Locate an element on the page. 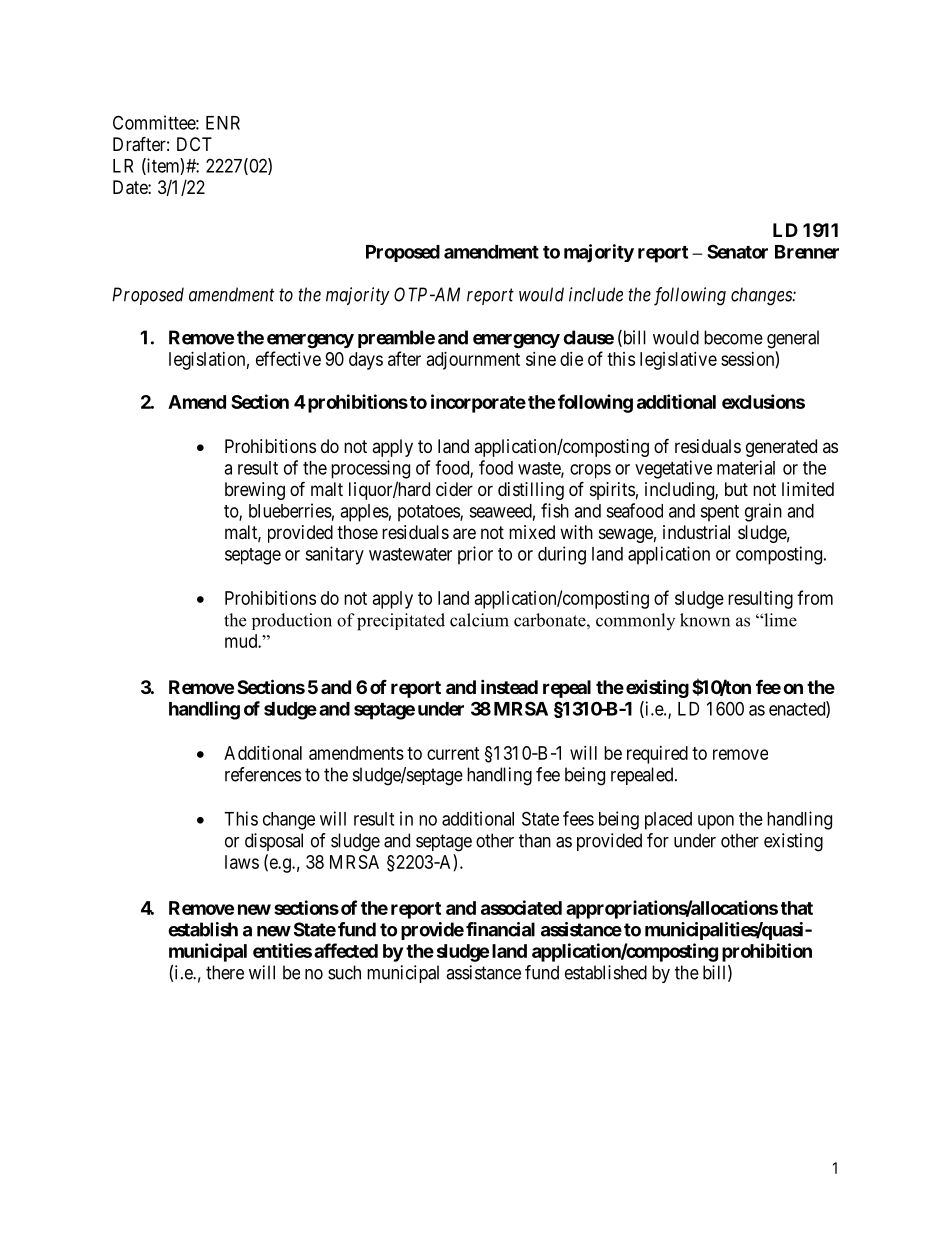 The width and height of the image is (952, 1233). become is located at coordinates (733, 337).
